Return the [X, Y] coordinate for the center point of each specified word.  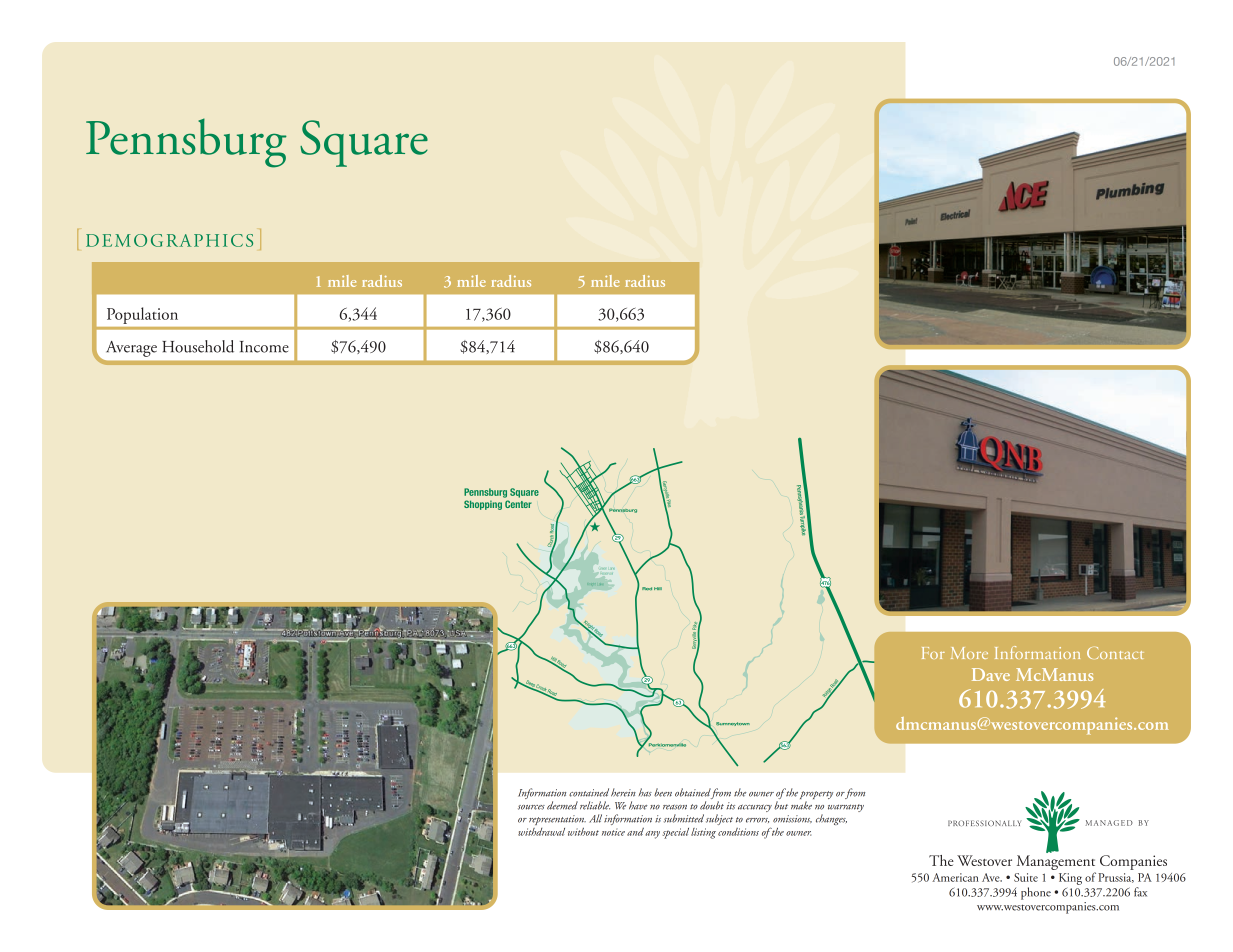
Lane [612, 568]
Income [264, 347]
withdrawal [541, 832]
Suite [1026, 877]
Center [518, 504]
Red [647, 589]
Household [198, 346]
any [652, 835]
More [969, 653]
